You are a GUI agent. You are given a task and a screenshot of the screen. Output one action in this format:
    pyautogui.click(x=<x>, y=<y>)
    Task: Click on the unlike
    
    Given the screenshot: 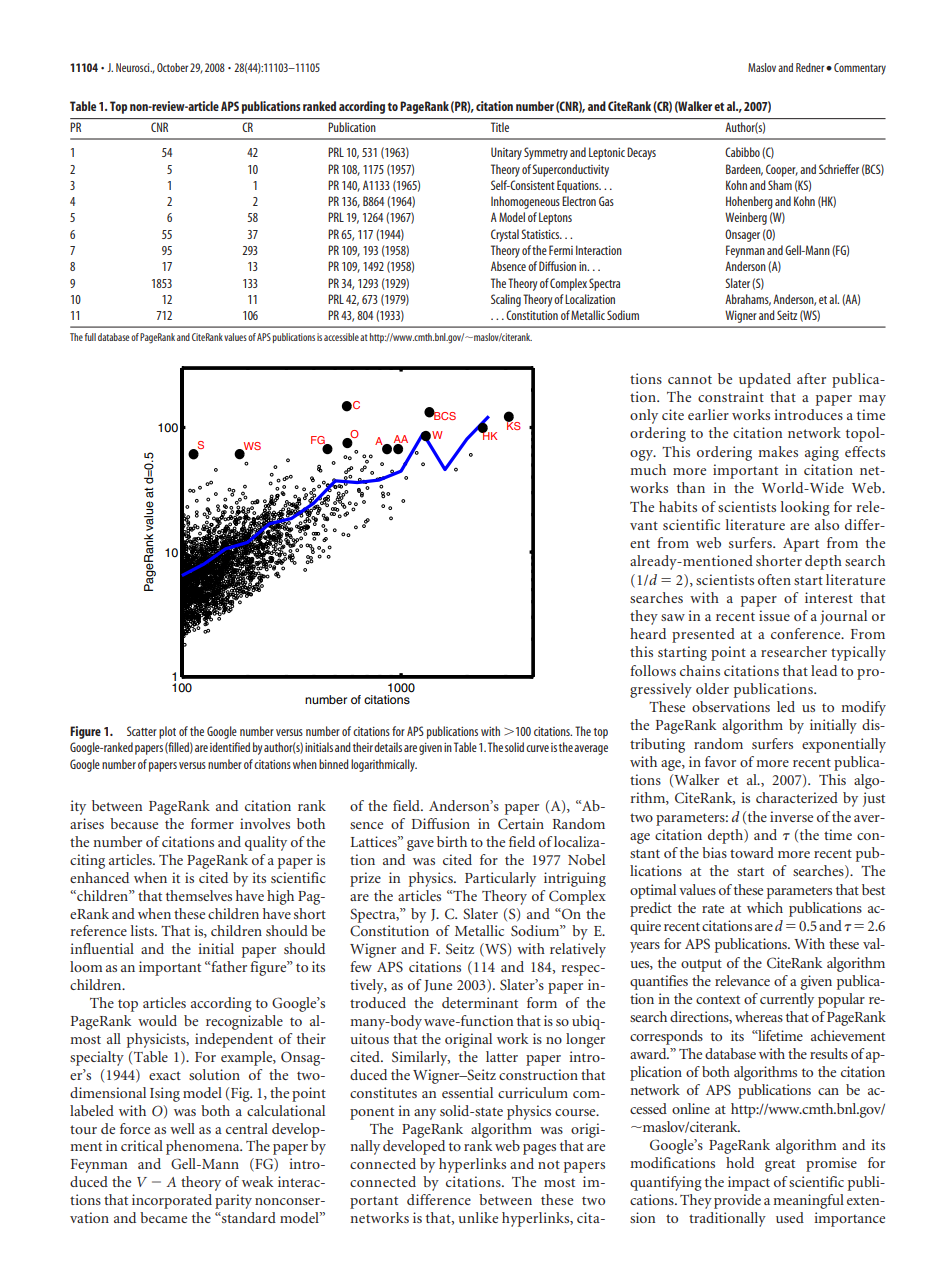 What is the action you would take?
    pyautogui.click(x=478, y=1217)
